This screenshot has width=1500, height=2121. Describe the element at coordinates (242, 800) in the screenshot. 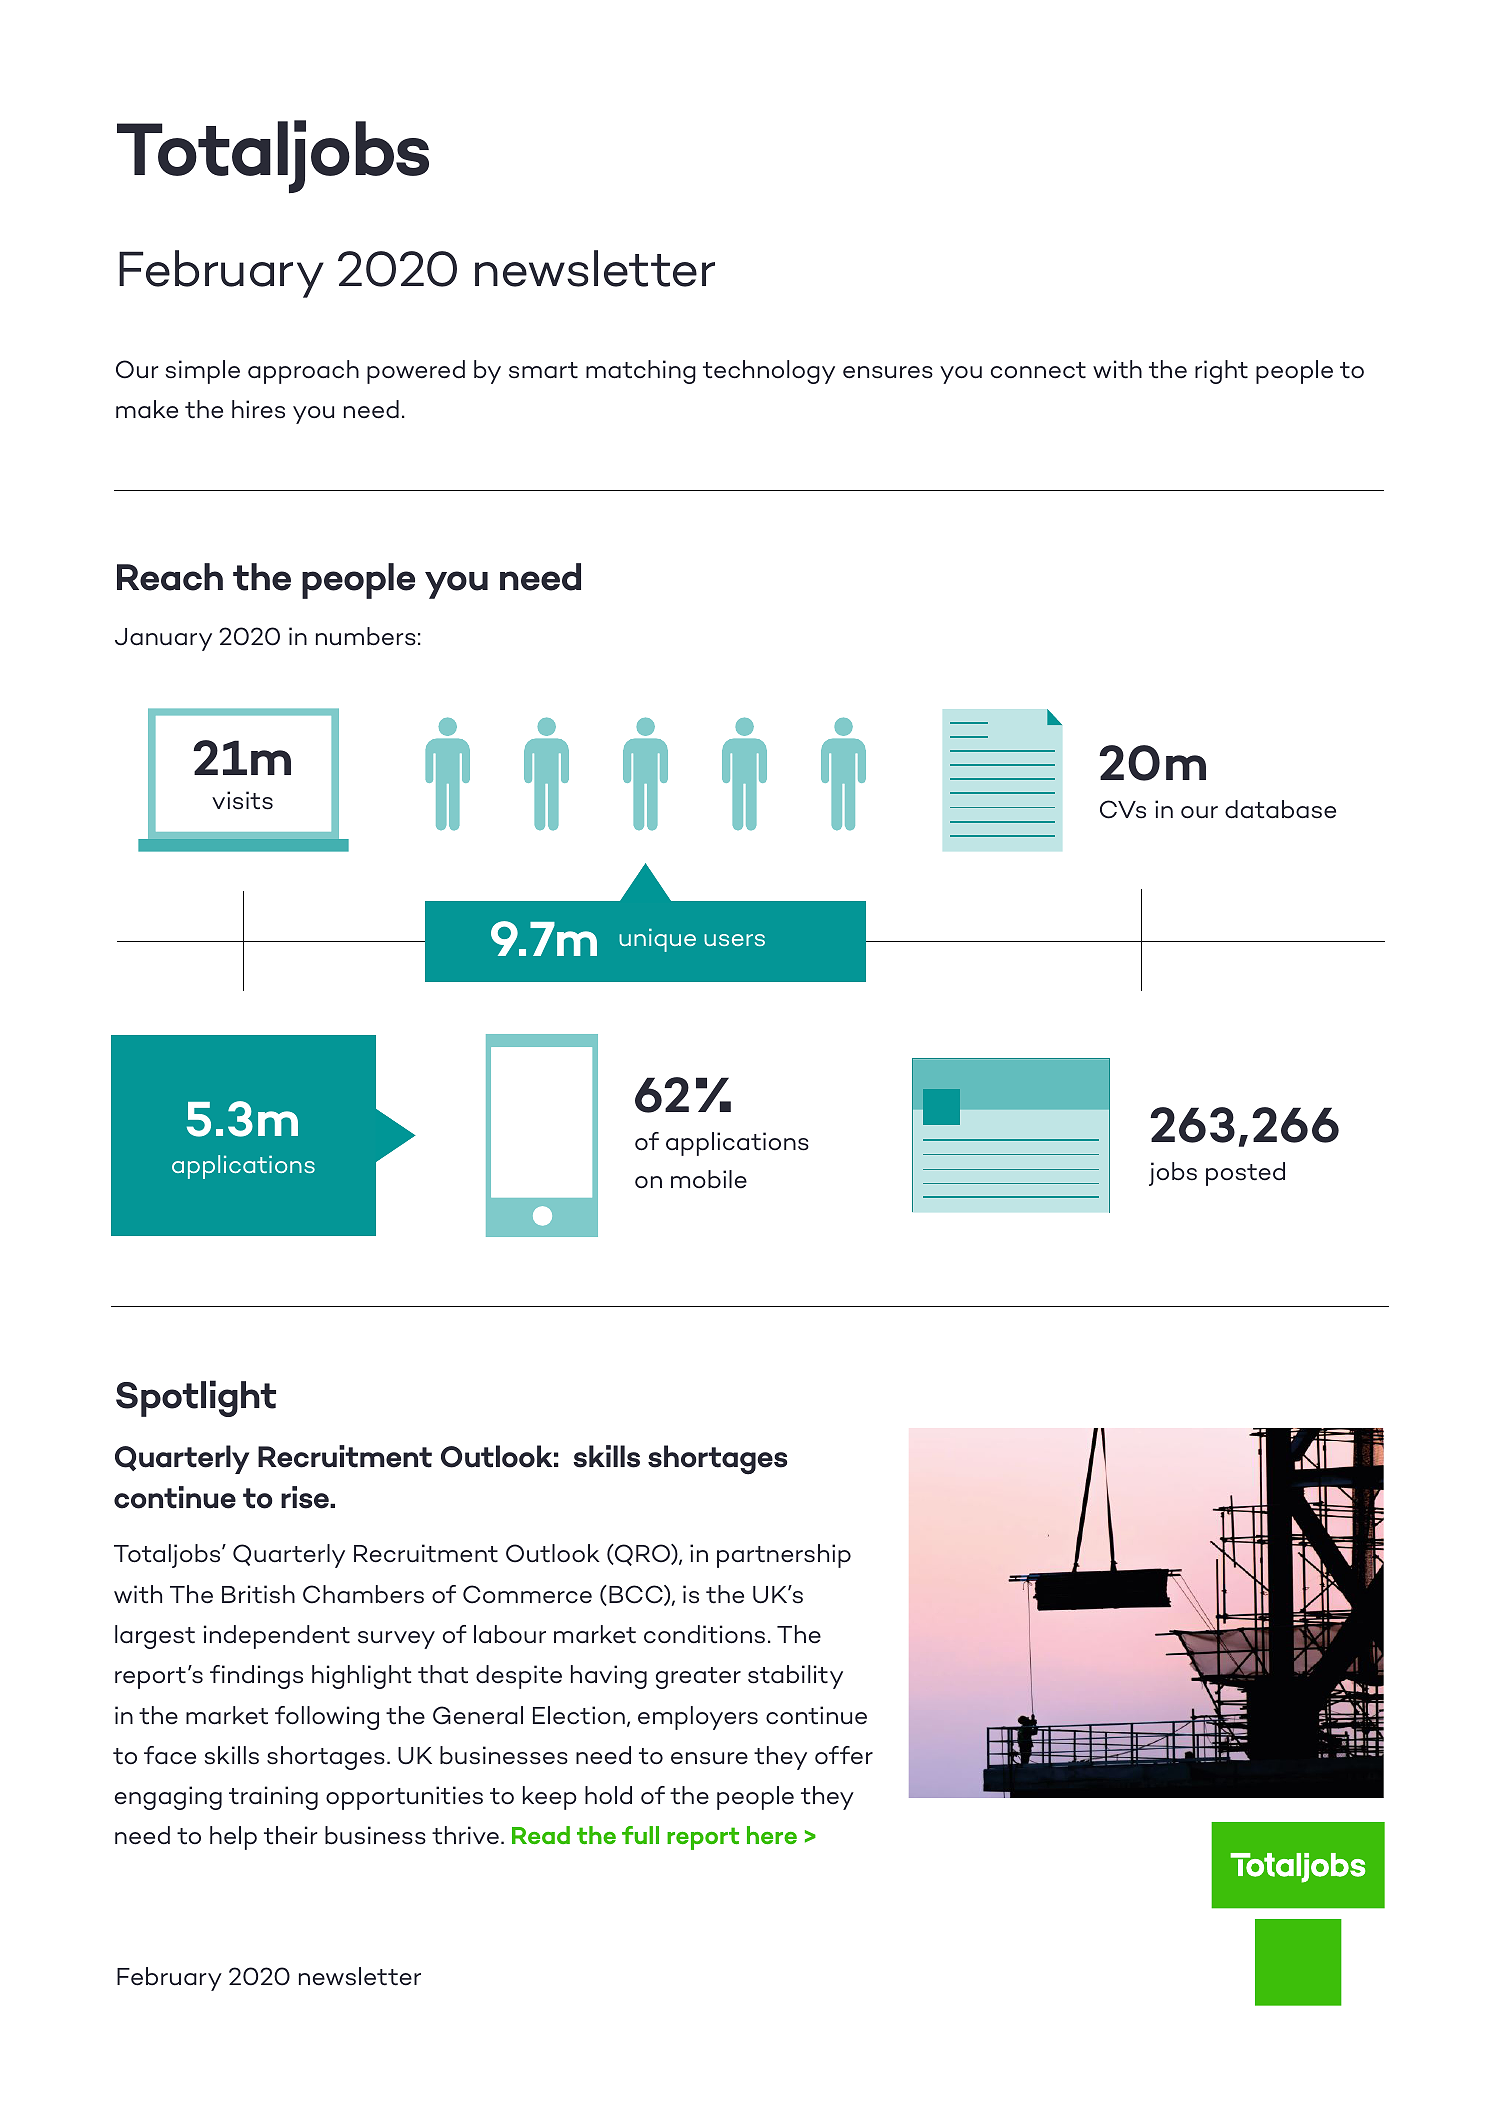

I see `visits` at that location.
